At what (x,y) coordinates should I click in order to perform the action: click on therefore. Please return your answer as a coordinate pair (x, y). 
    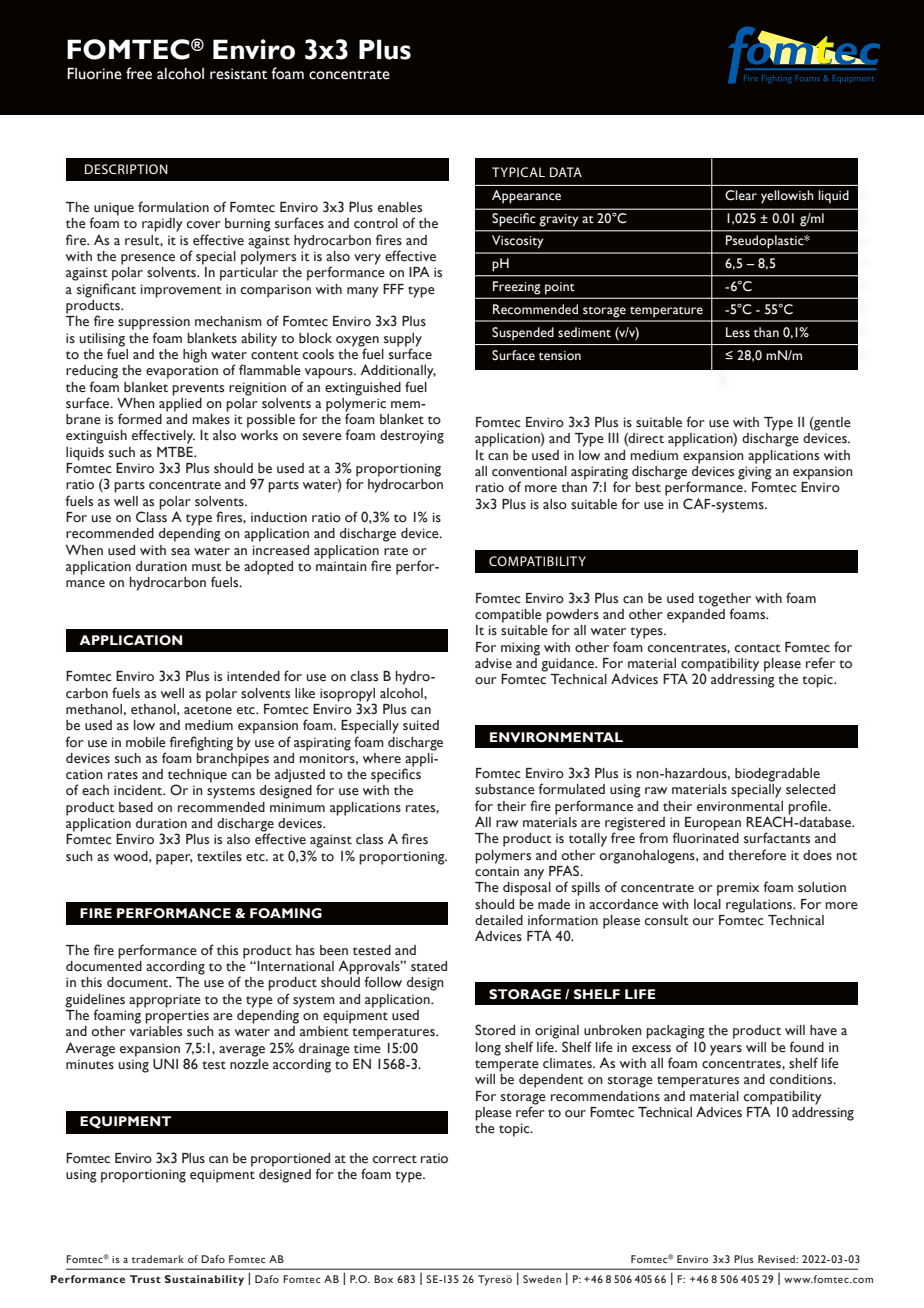
    Looking at the image, I should click on (757, 855).
